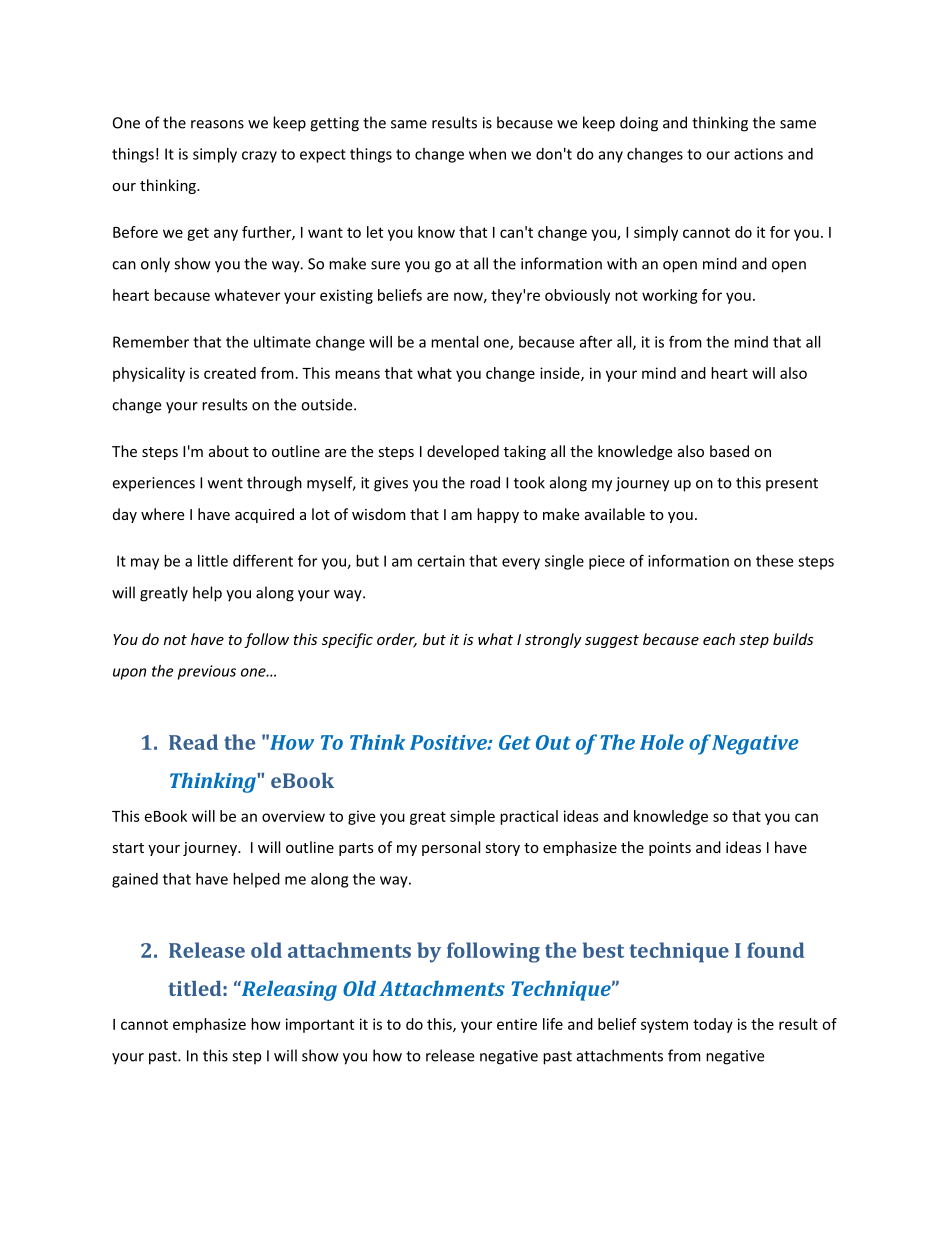 Image resolution: width=952 pixels, height=1233 pixels. What do you see at coordinates (230, 373) in the document?
I see `created` at bounding box center [230, 373].
